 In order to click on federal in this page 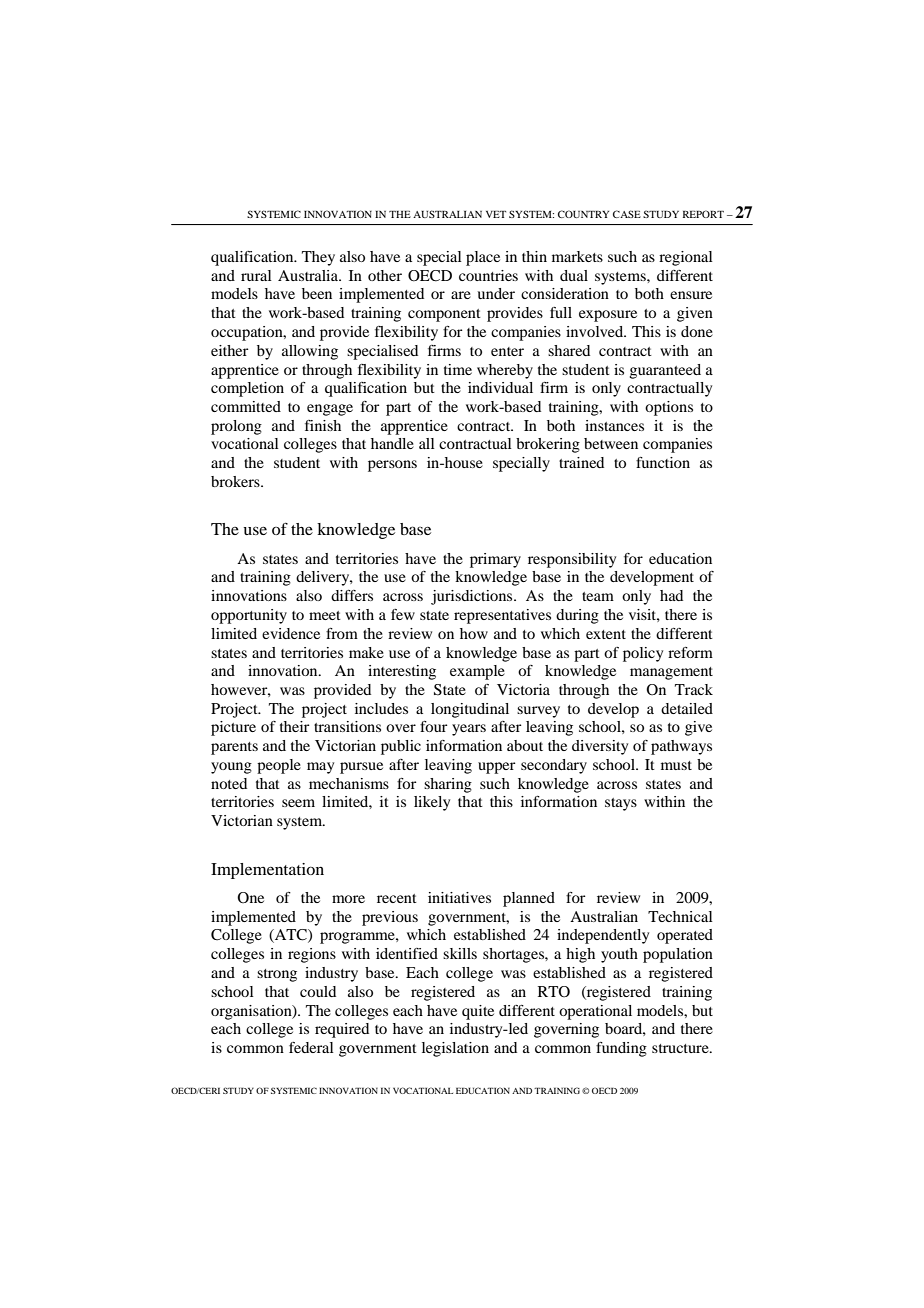, I will do `click(311, 1047)`.
